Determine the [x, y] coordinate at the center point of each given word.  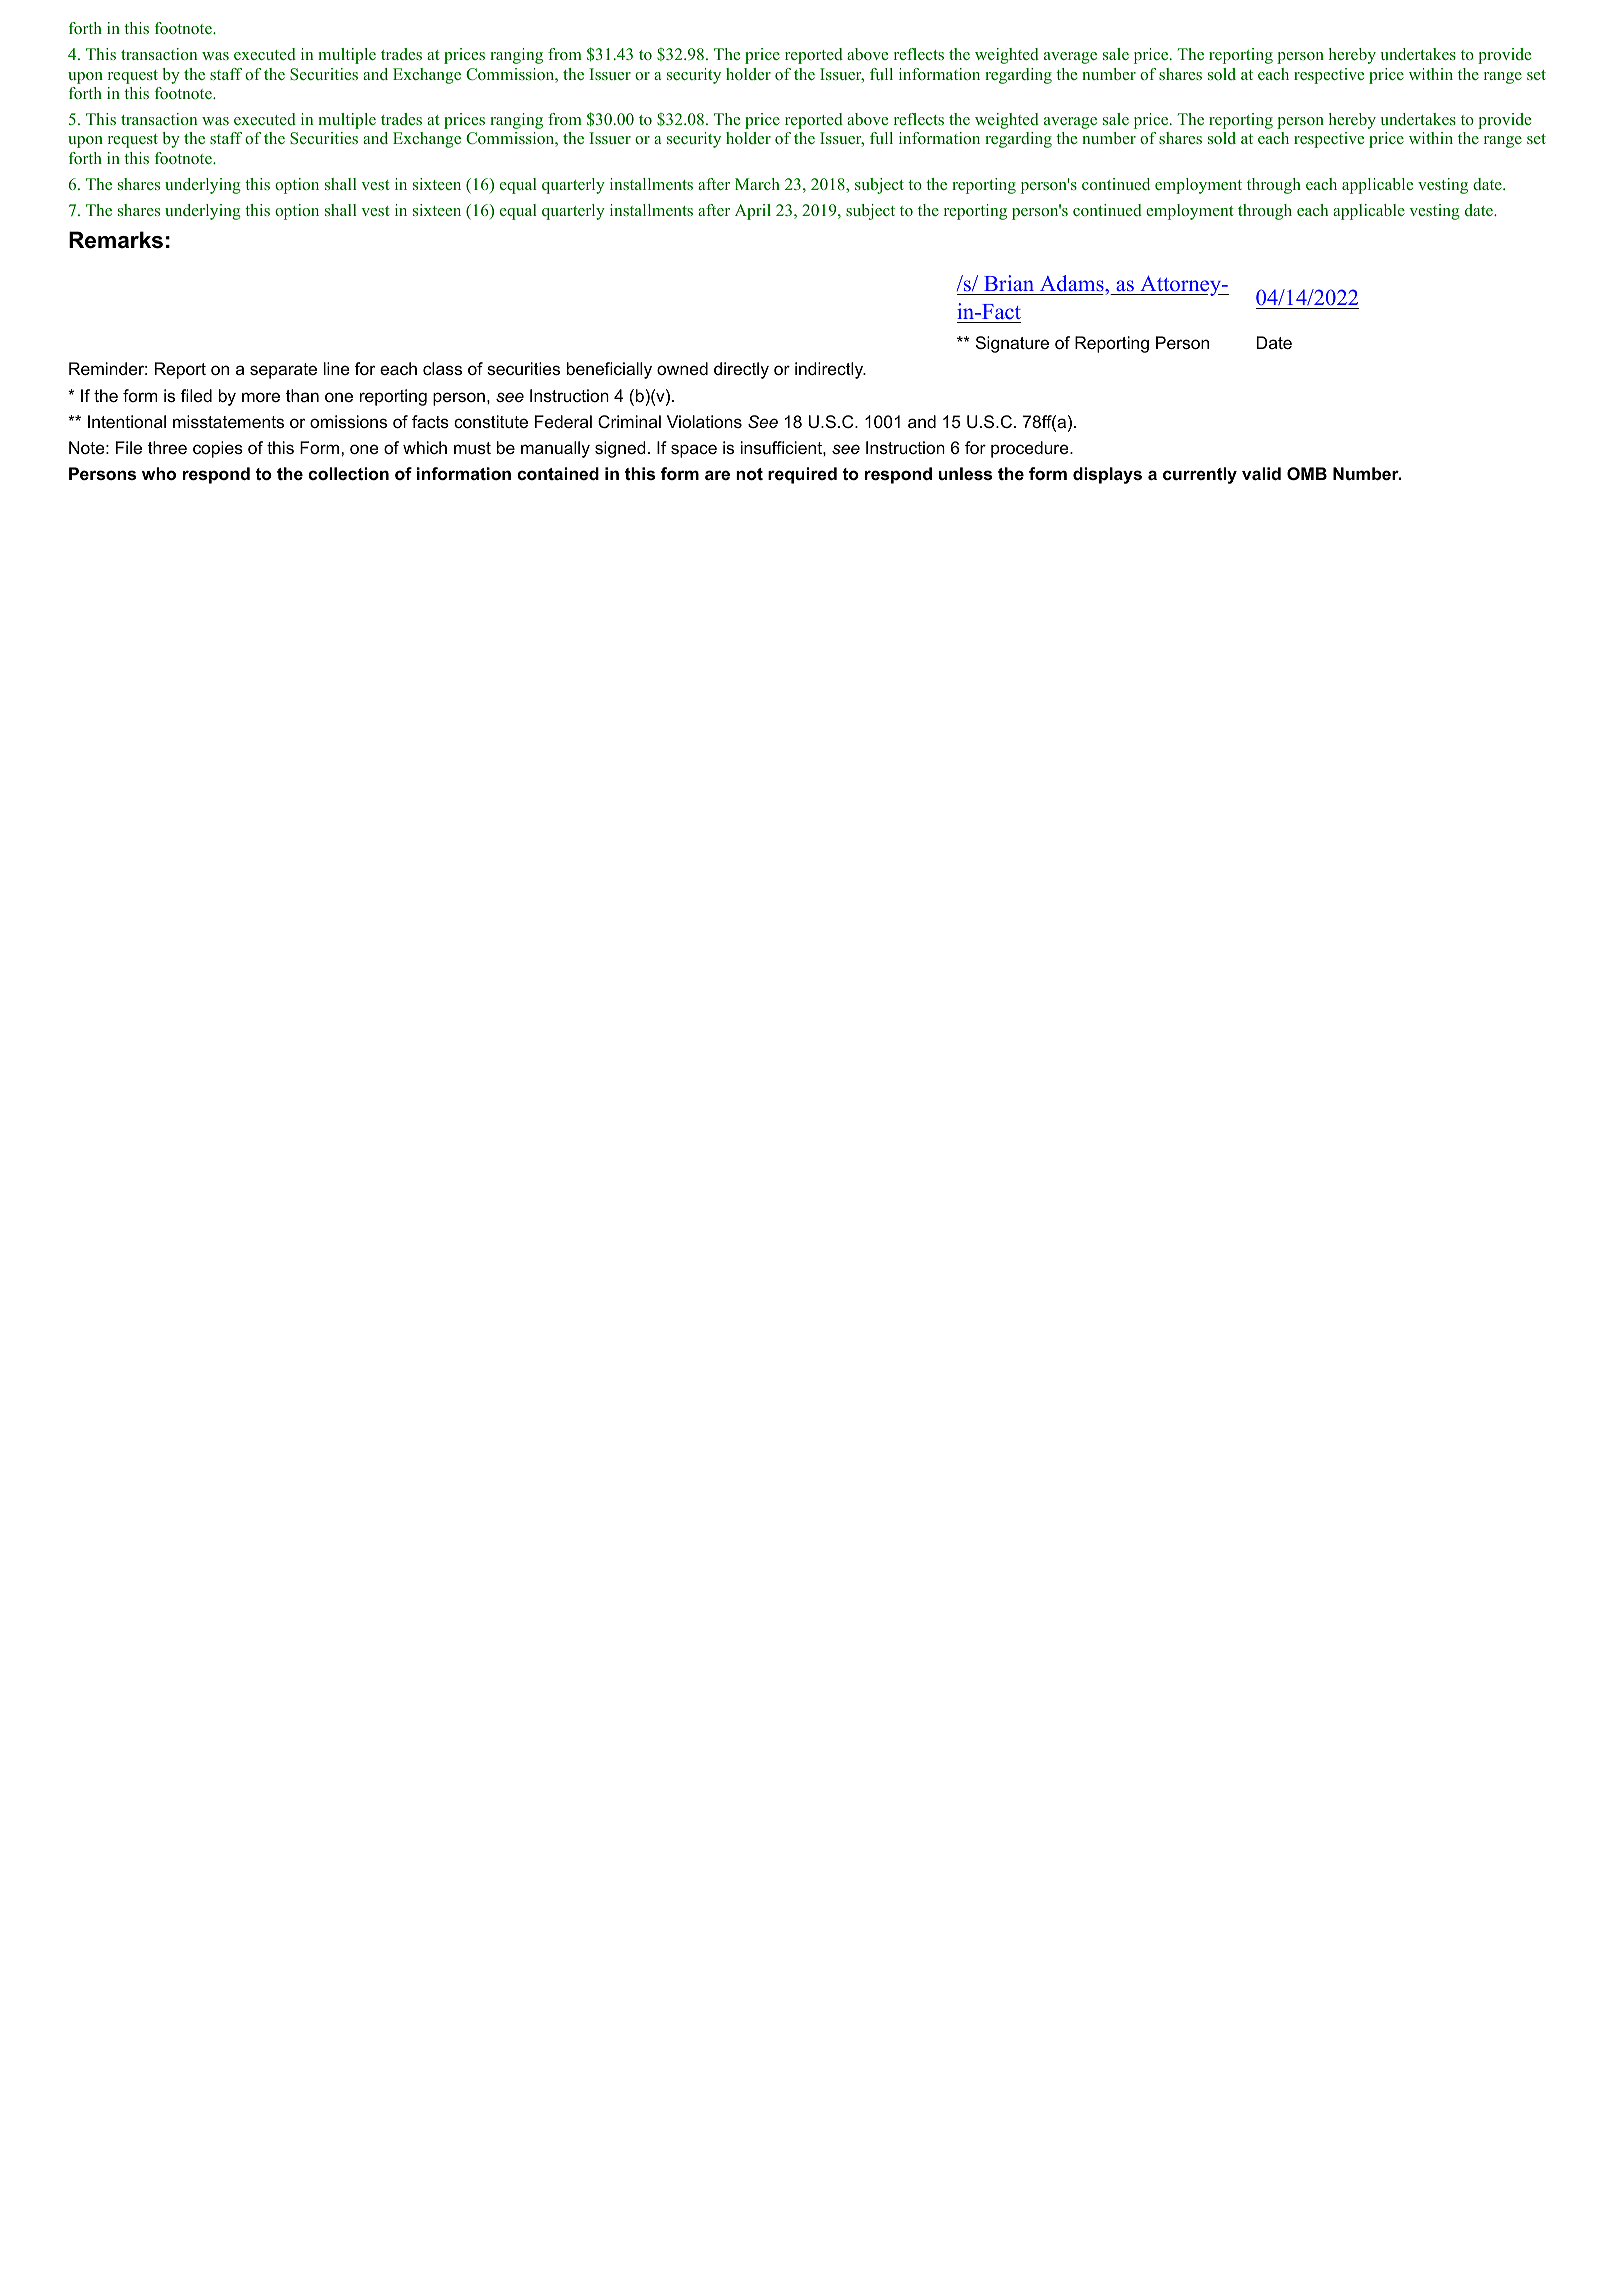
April [753, 212]
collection [348, 473]
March [757, 184]
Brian [1009, 285]
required [802, 475]
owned [682, 368]
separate [283, 371]
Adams [1072, 285]
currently [1200, 475]
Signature [1012, 344]
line [337, 368]
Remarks [116, 240]
